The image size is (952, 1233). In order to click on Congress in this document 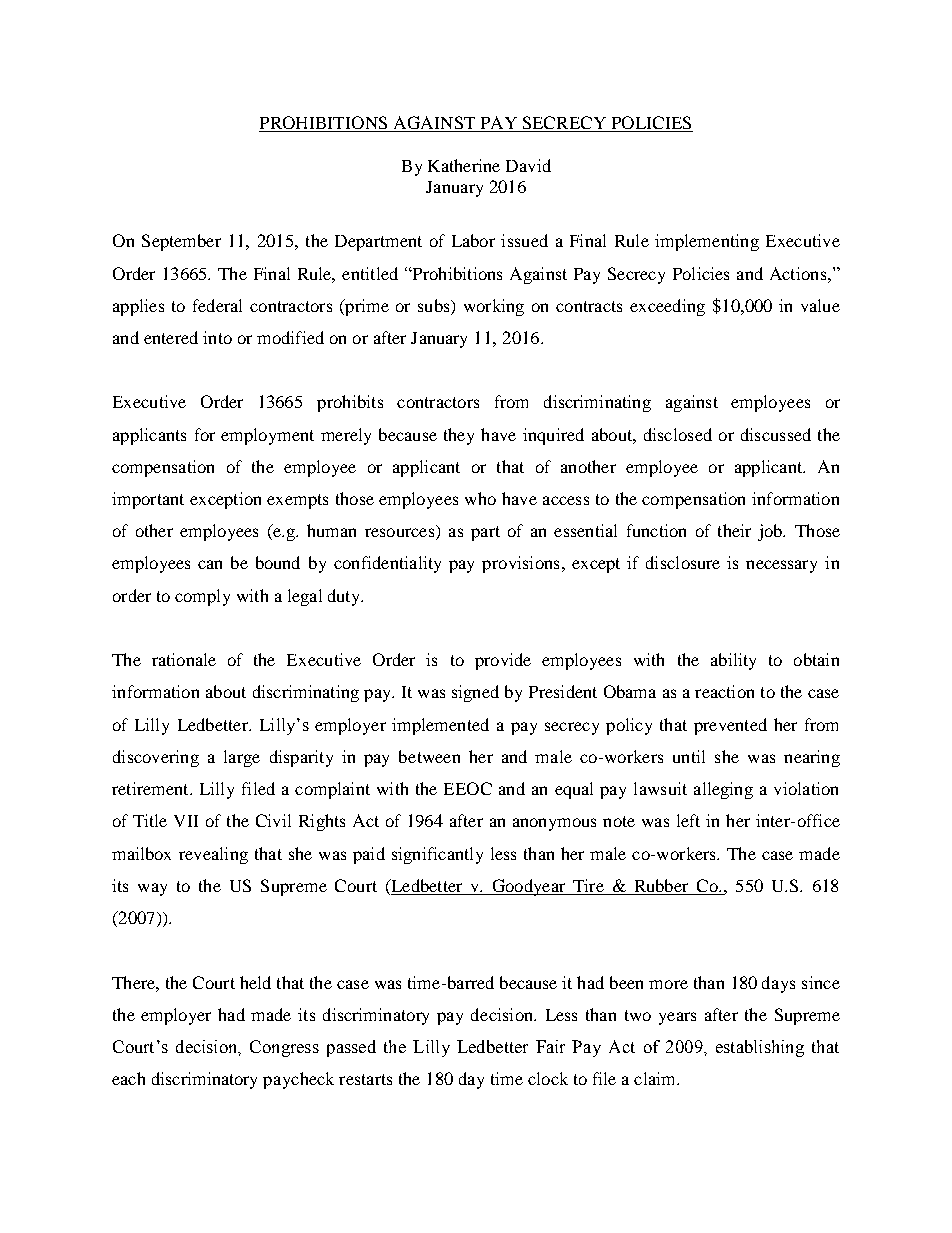, I will do `click(284, 1048)`.
